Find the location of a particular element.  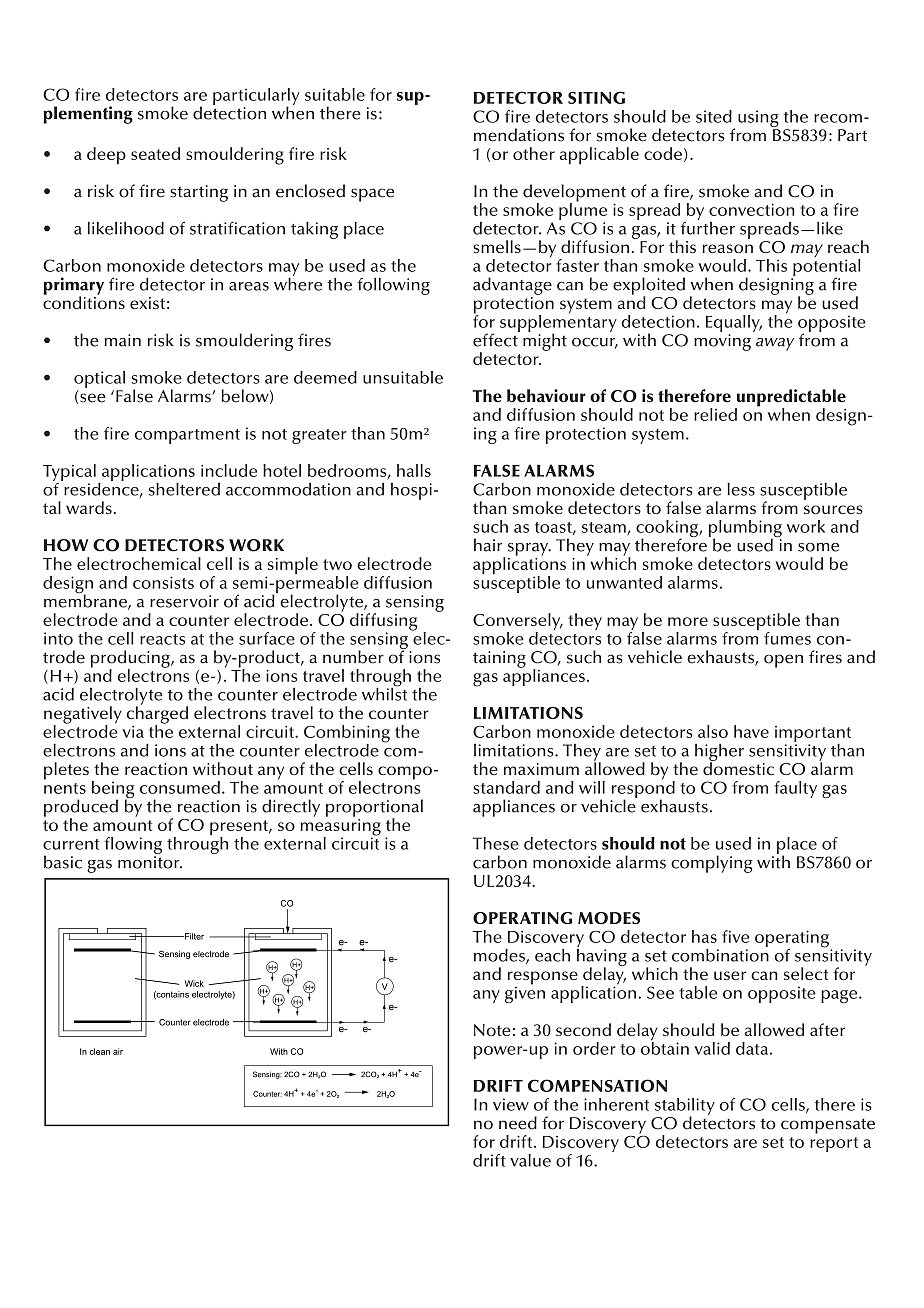

halls is located at coordinates (414, 470).
